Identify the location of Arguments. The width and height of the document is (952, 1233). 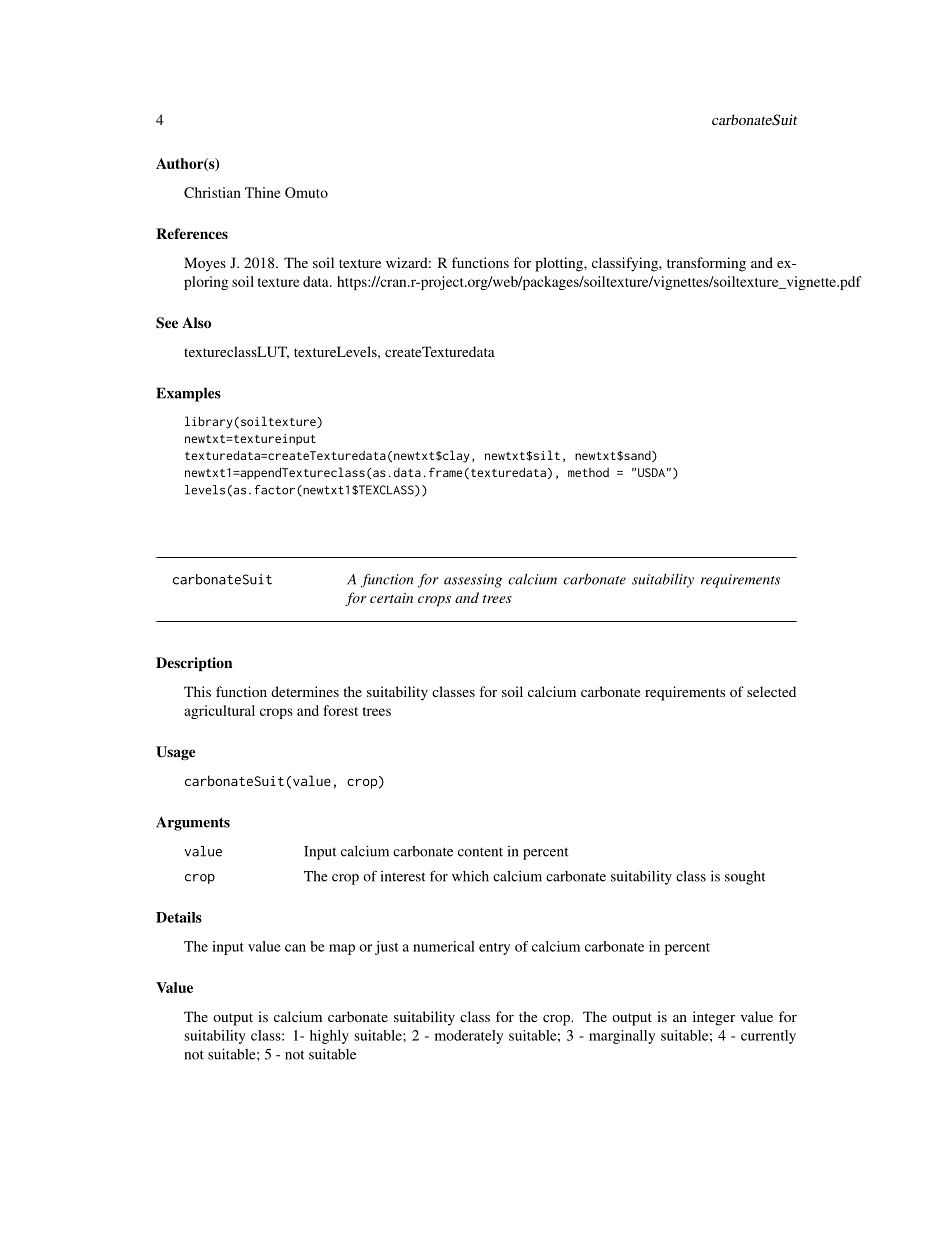
(193, 823).
